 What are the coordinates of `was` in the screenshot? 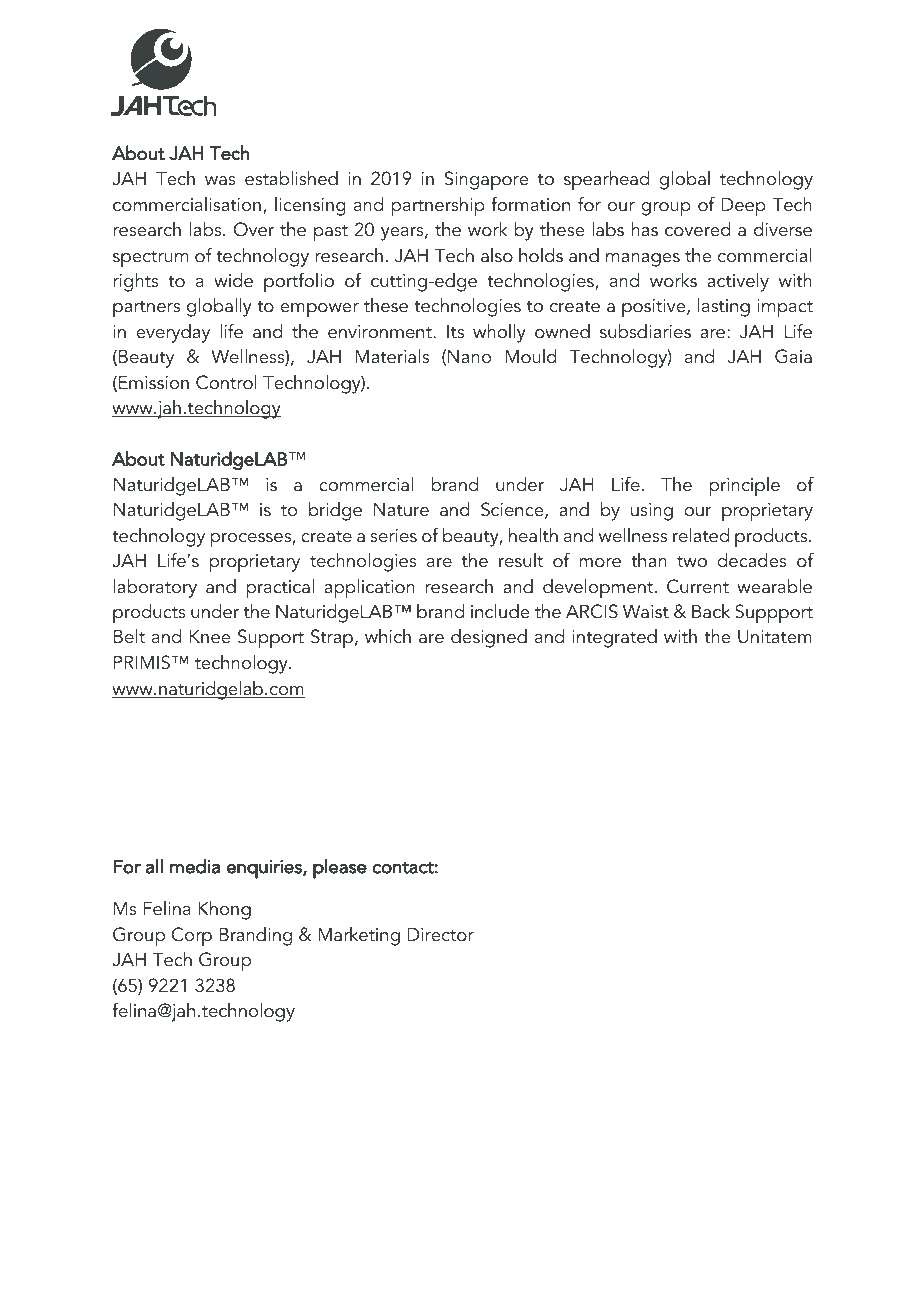 It's located at (220, 181).
